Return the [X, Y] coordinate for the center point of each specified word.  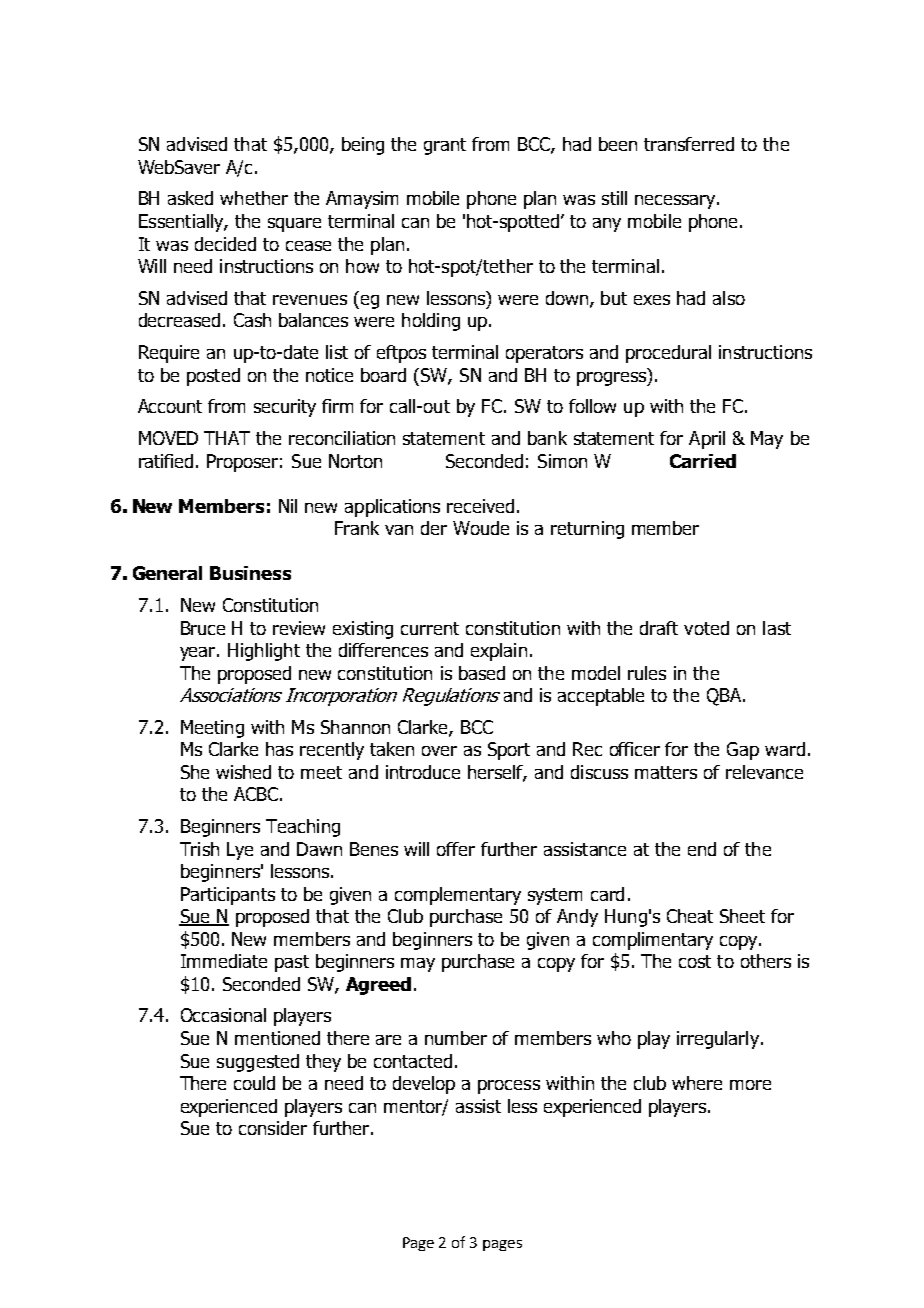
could [254, 1083]
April [707, 440]
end [702, 849]
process [509, 1087]
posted [213, 377]
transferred [689, 144]
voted [706, 628]
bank [547, 438]
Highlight [264, 652]
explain [499, 652]
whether [254, 198]
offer [456, 849]
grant [445, 146]
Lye [240, 851]
